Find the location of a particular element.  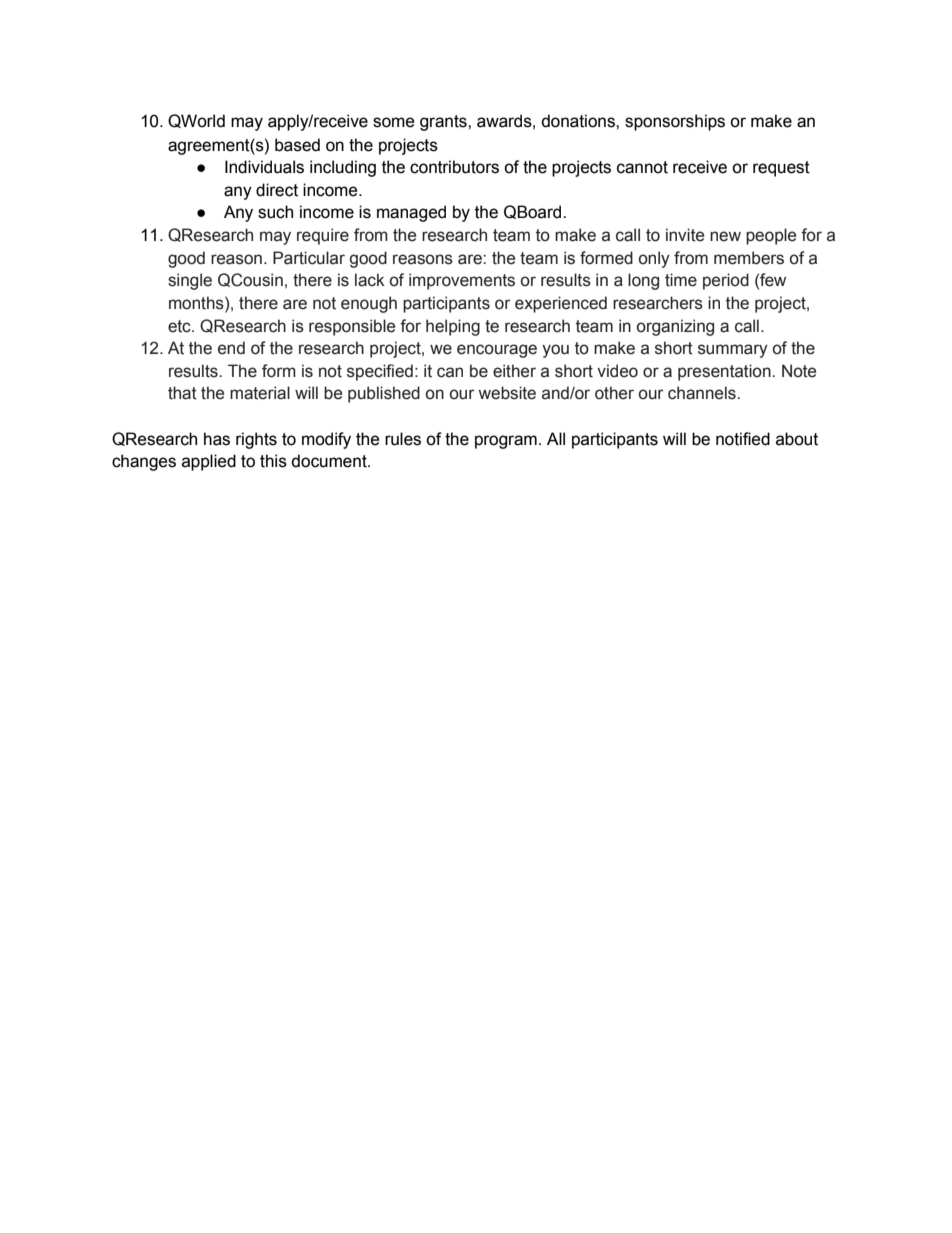

grants is located at coordinates (444, 123).
